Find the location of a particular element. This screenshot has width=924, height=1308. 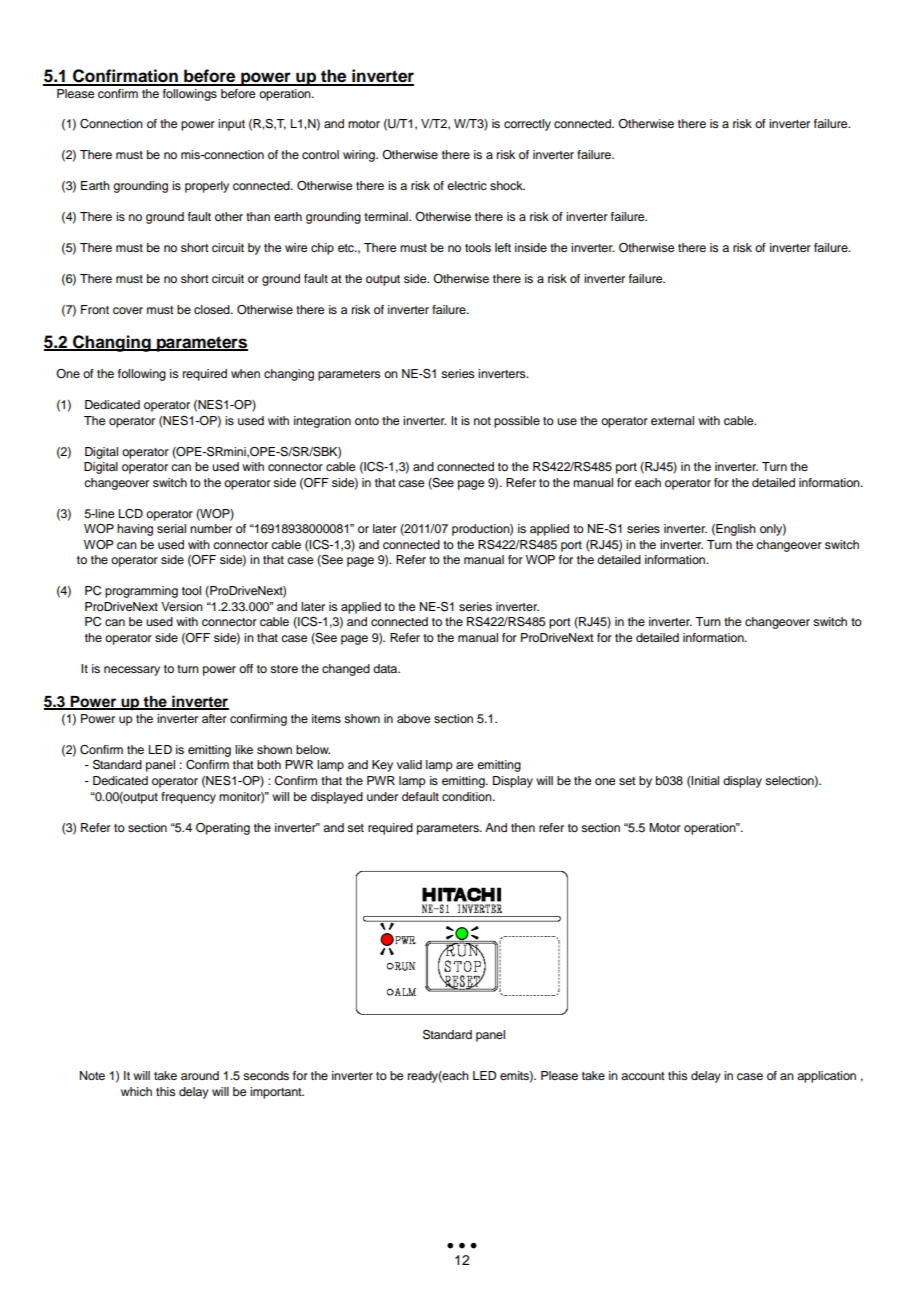

condition is located at coordinates (468, 796).
